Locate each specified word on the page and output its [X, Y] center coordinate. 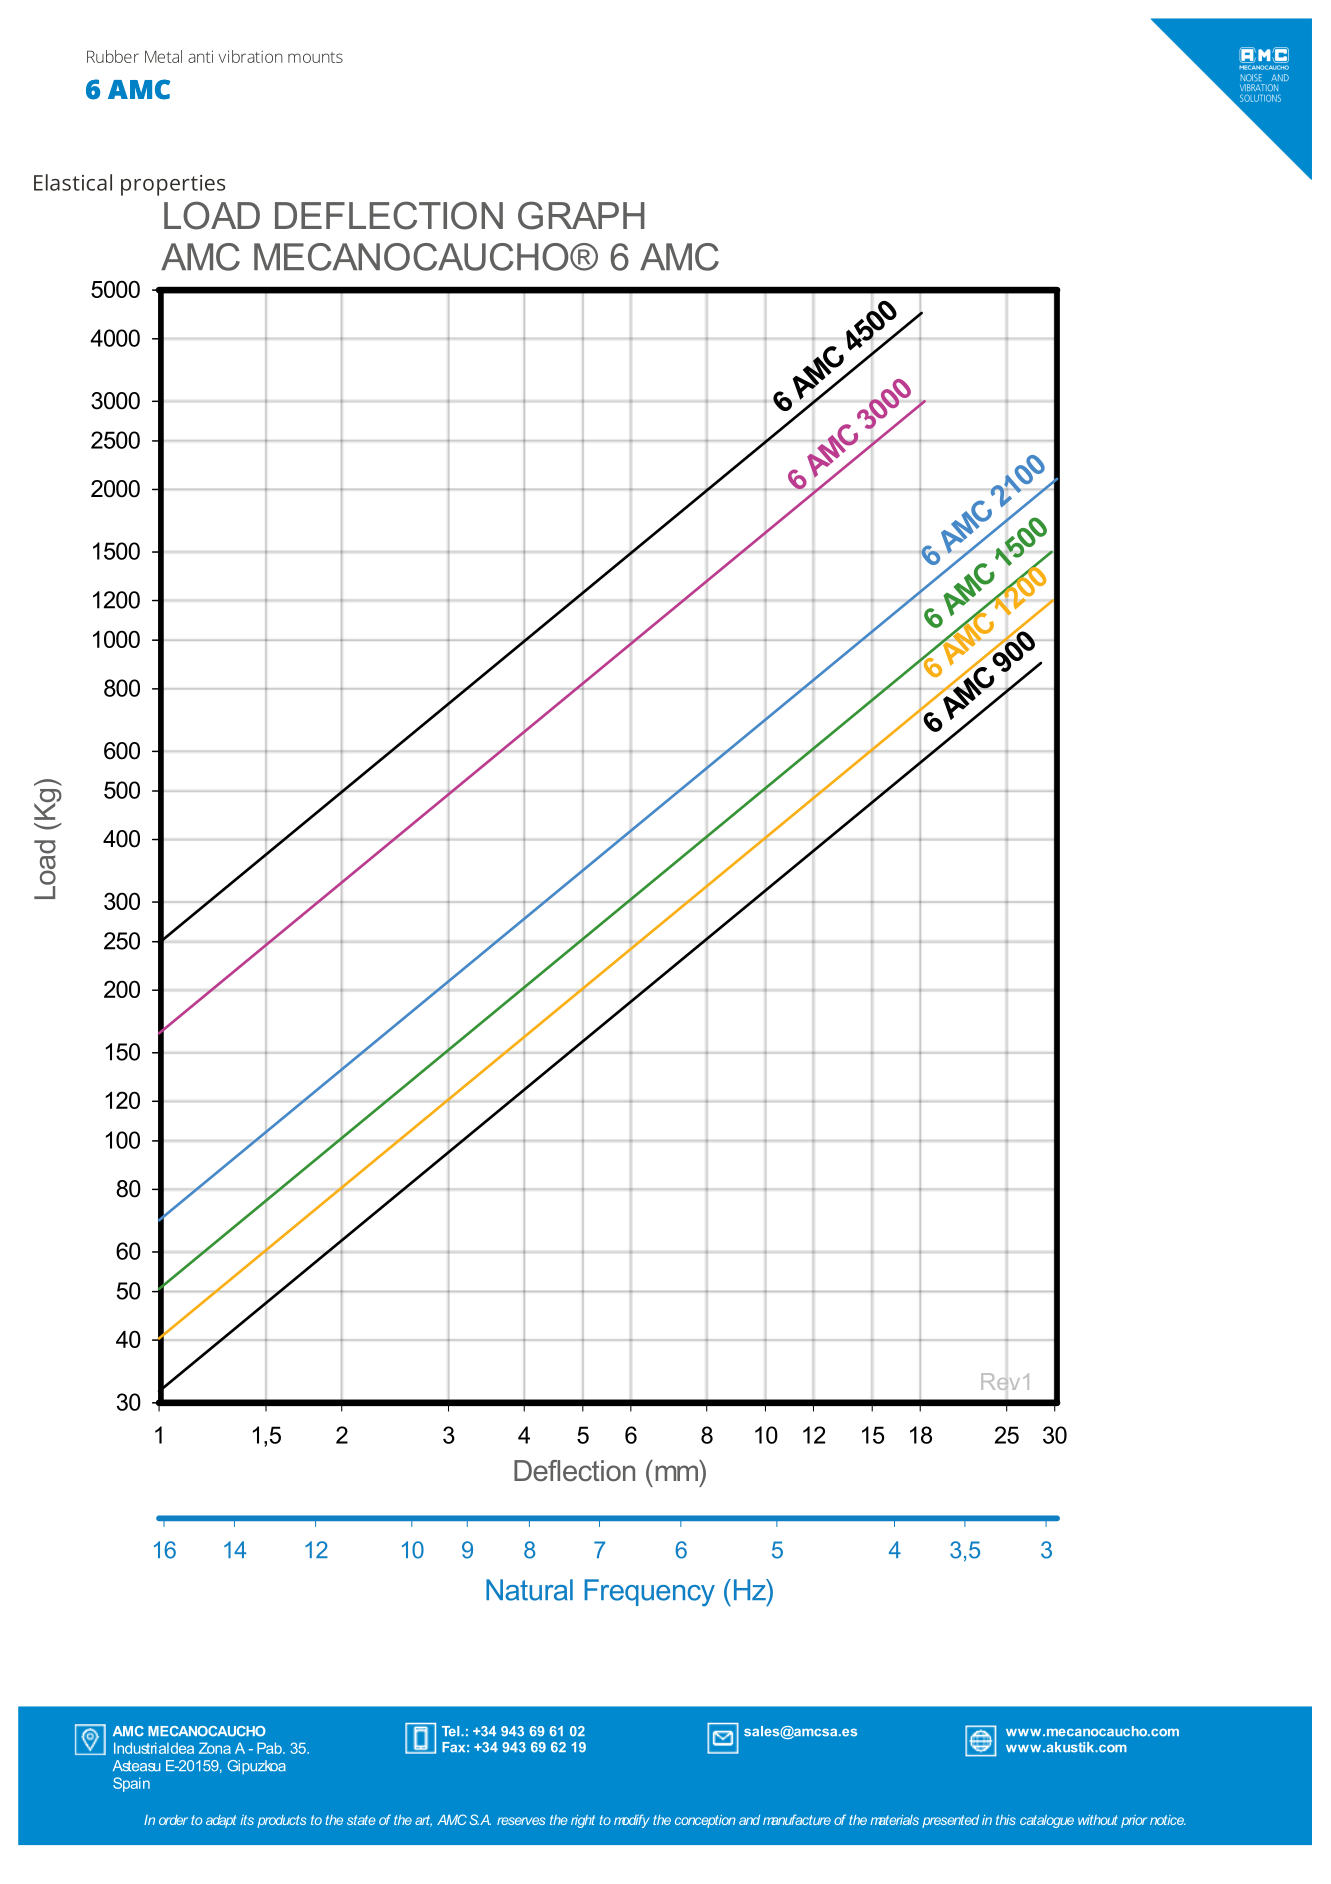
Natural [529, 1590]
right [583, 1821]
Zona [215, 1748]
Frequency [649, 1592]
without [1098, 1820]
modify [631, 1821]
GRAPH [581, 215]
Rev [1000, 1381]
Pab [270, 1748]
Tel [452, 1731]
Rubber [113, 56]
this [1006, 1820]
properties [173, 185]
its [247, 1820]
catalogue [1047, 1821]
